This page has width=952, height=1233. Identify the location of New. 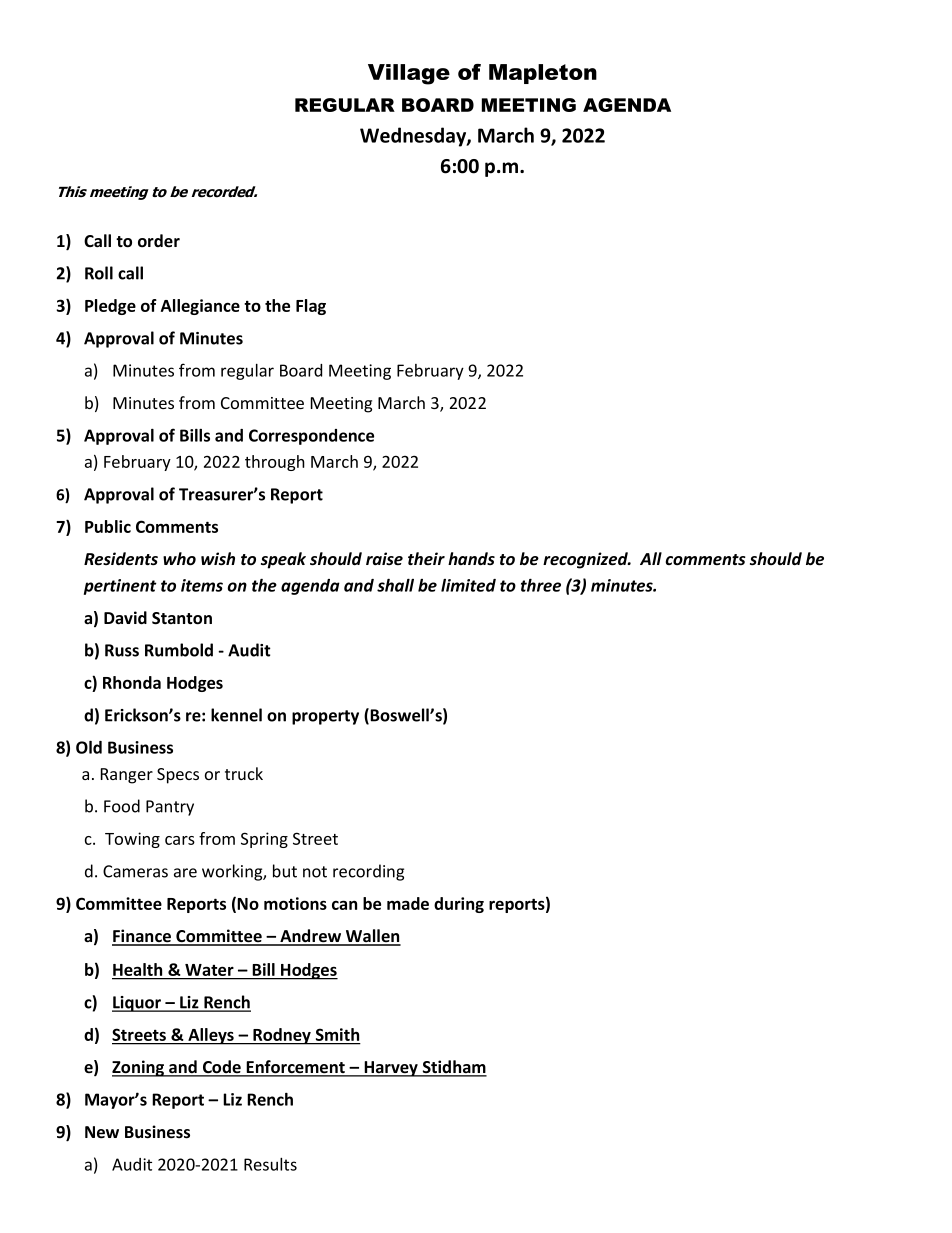
(102, 1132).
